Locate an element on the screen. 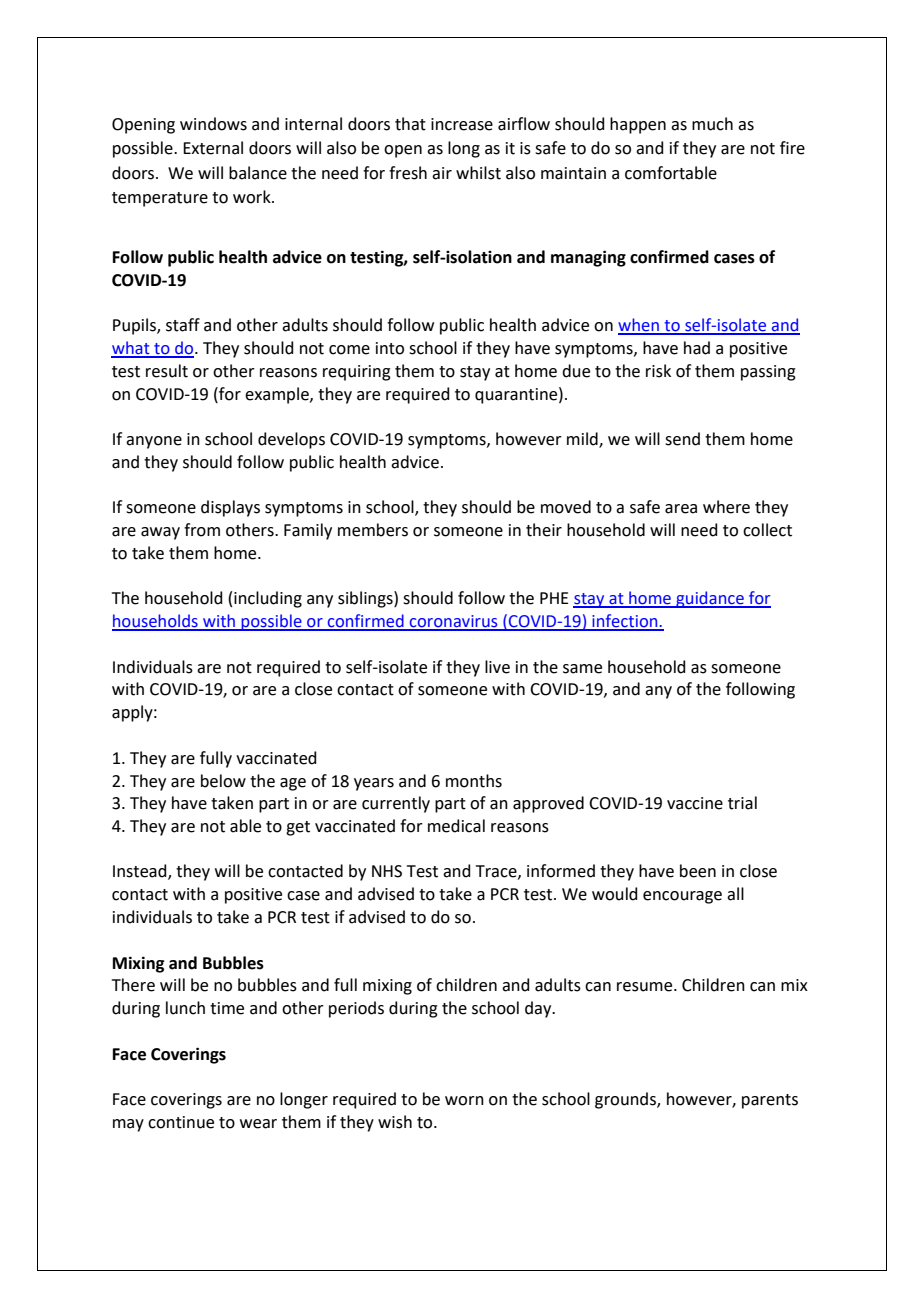  below is located at coordinates (223, 781).
